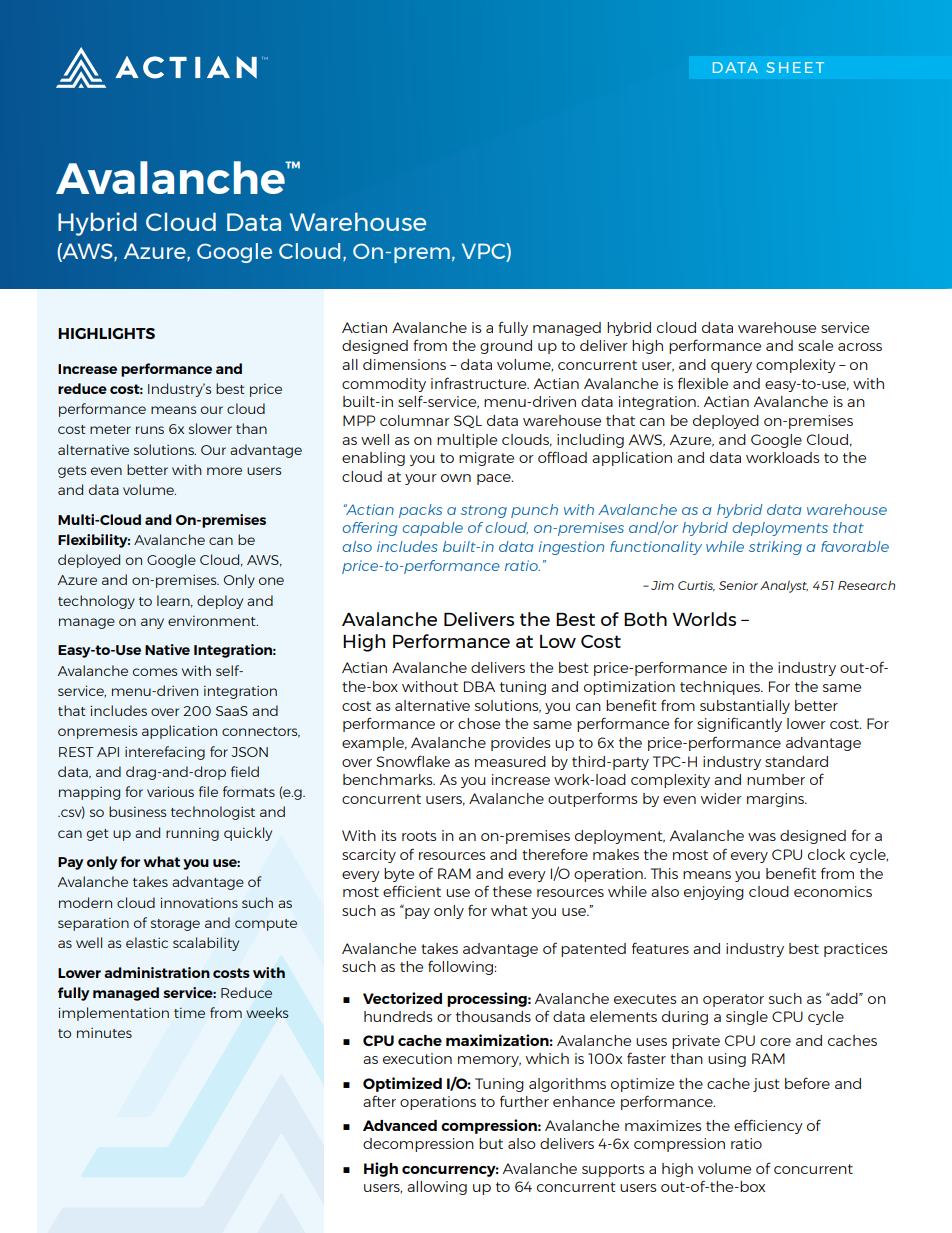 The width and height of the screenshot is (952, 1233). I want to click on measured, so click(510, 761).
